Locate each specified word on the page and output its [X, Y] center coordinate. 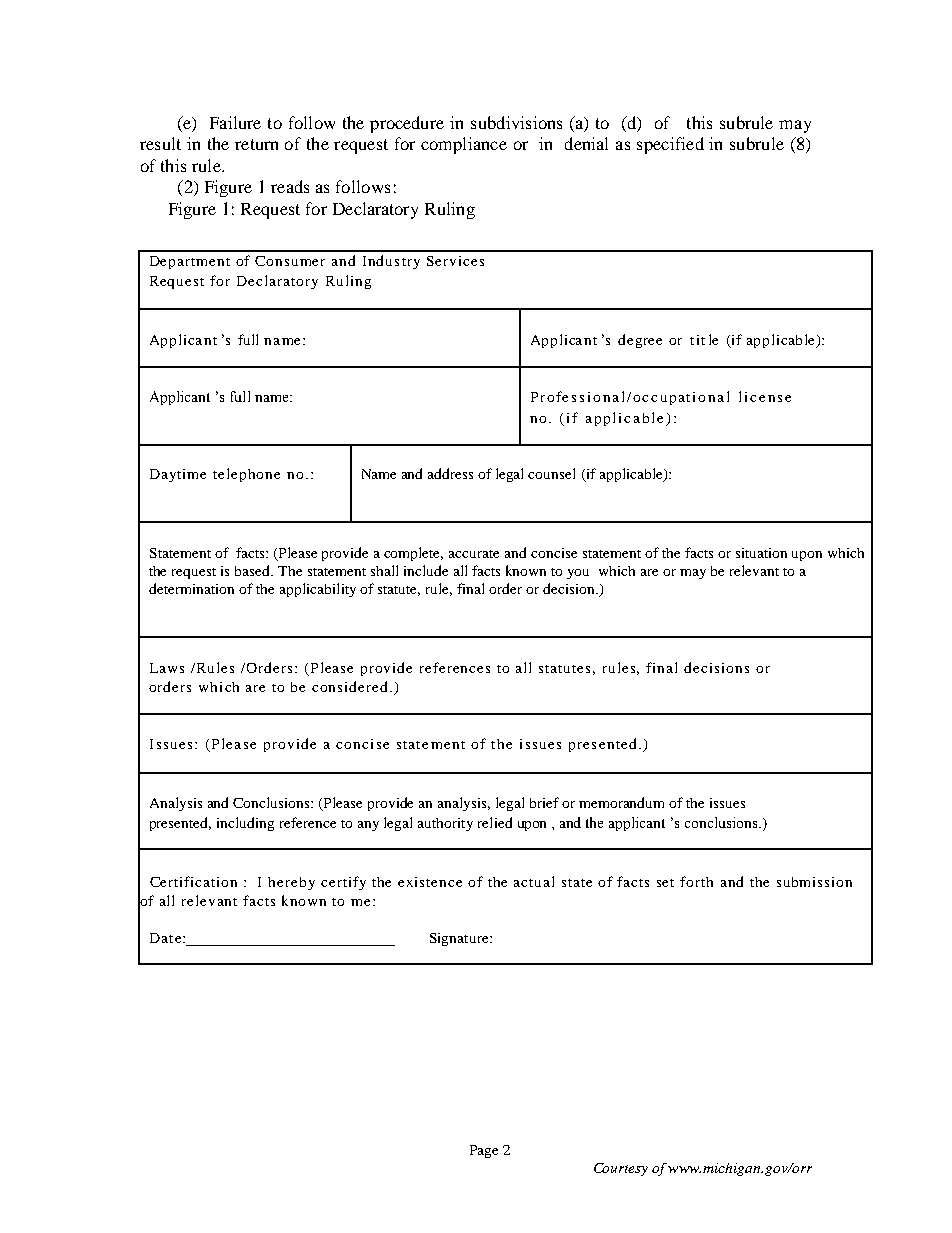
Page [484, 1151]
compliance [464, 145]
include [426, 570]
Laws [167, 668]
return [256, 144]
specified [670, 145]
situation [761, 553]
